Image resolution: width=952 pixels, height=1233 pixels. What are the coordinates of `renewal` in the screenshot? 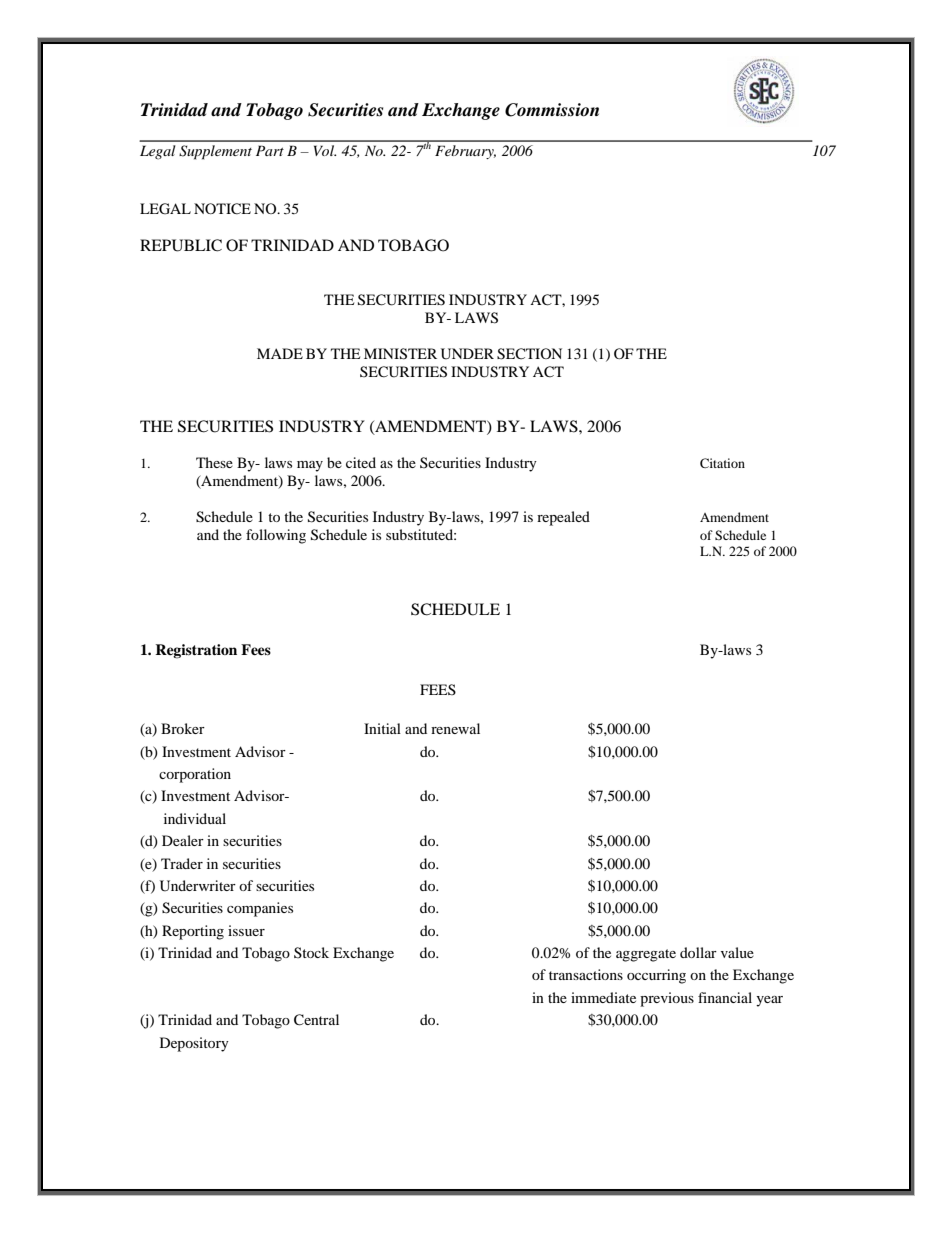 It's located at (455, 728).
